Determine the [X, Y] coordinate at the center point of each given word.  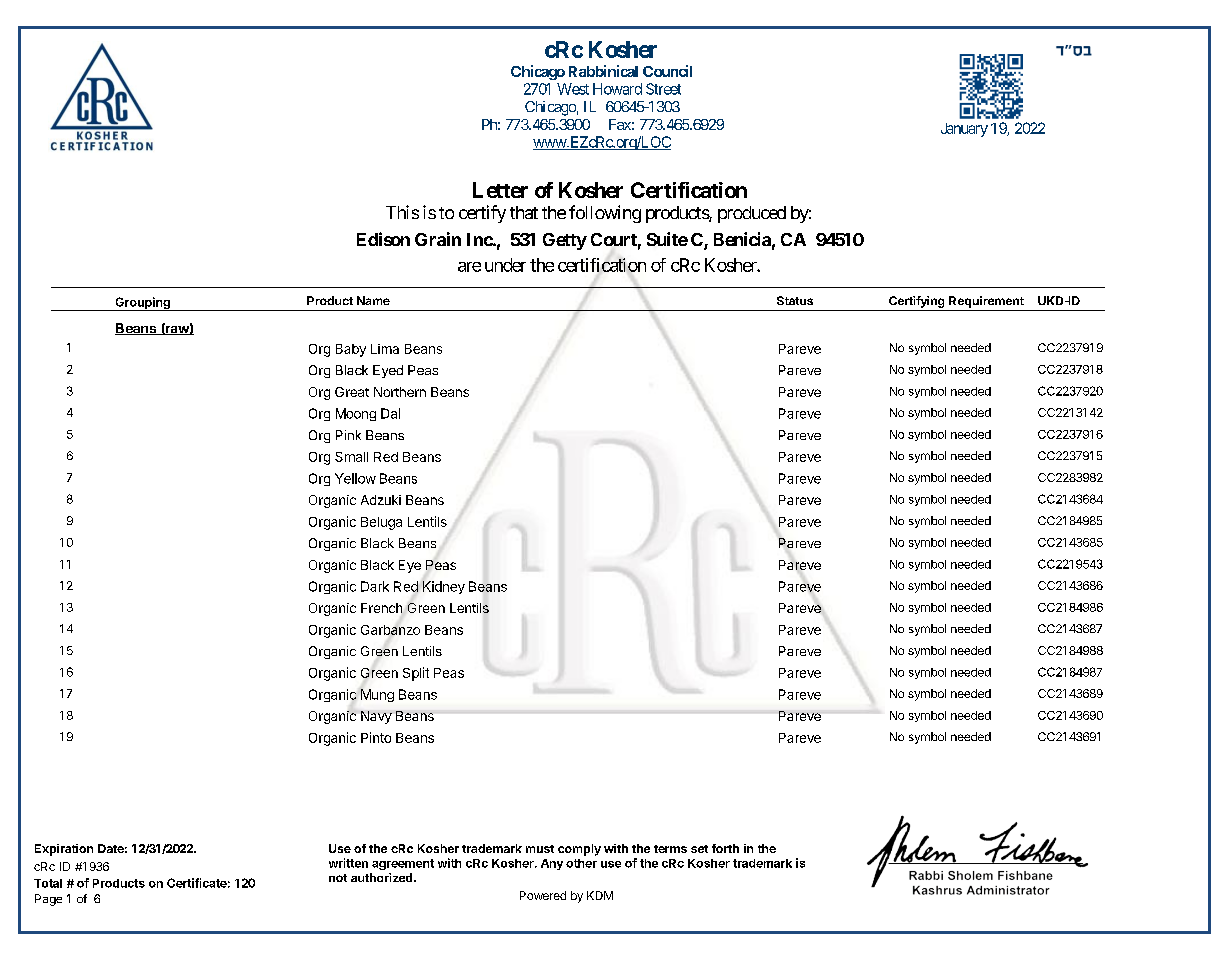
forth [725, 848]
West [573, 89]
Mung [377, 695]
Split [416, 674]
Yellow [355, 478]
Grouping [142, 304]
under [505, 265]
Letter [500, 190]
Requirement [986, 302]
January [964, 130]
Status [795, 300]
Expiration [64, 850]
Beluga [381, 523]
